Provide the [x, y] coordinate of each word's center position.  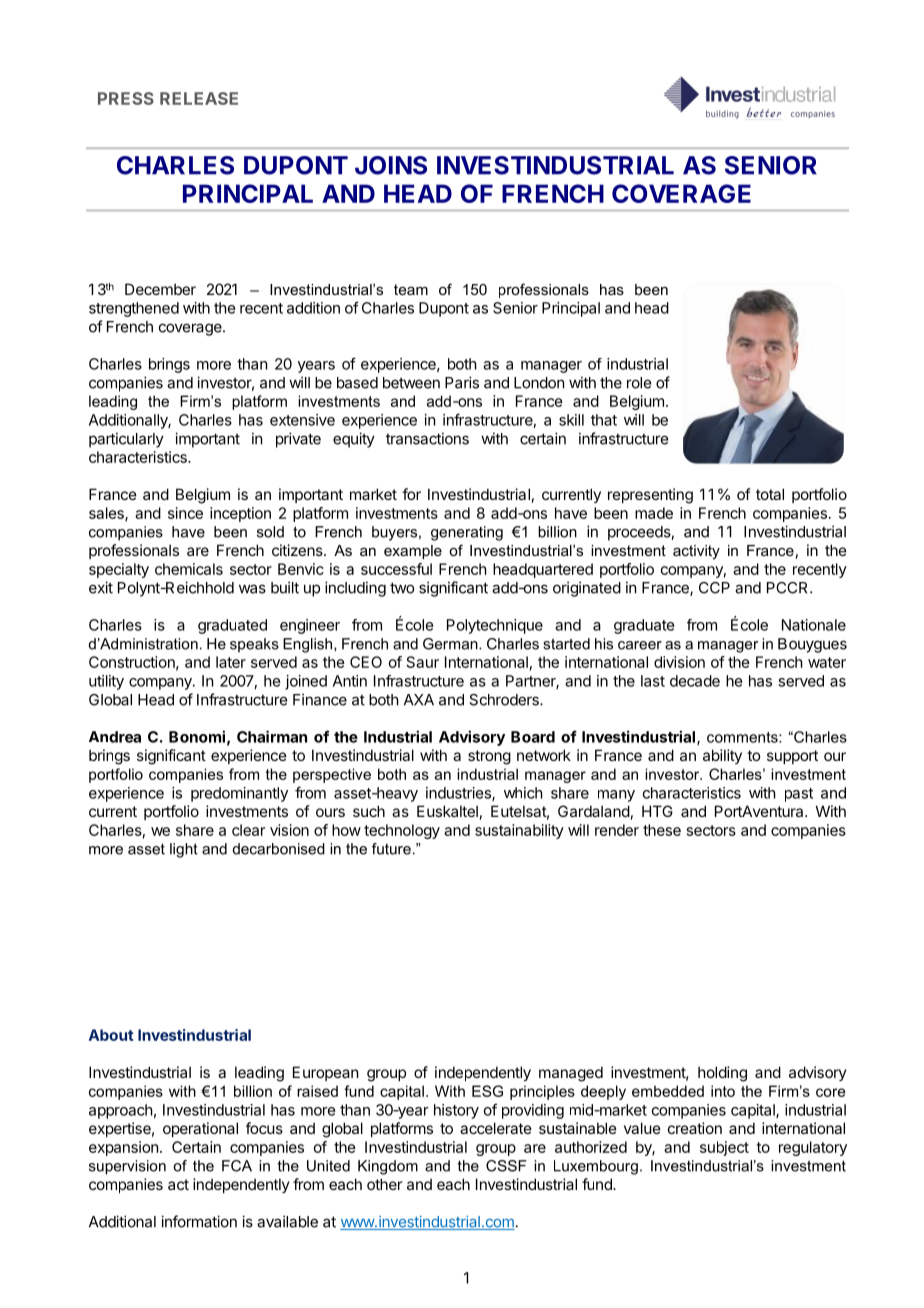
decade [695, 681]
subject [724, 1148]
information [199, 1221]
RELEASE [199, 98]
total [770, 494]
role [639, 383]
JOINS [391, 165]
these [662, 830]
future [391, 849]
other [384, 1184]
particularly [126, 440]
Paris [462, 382]
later [231, 662]
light [184, 850]
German [451, 644]
